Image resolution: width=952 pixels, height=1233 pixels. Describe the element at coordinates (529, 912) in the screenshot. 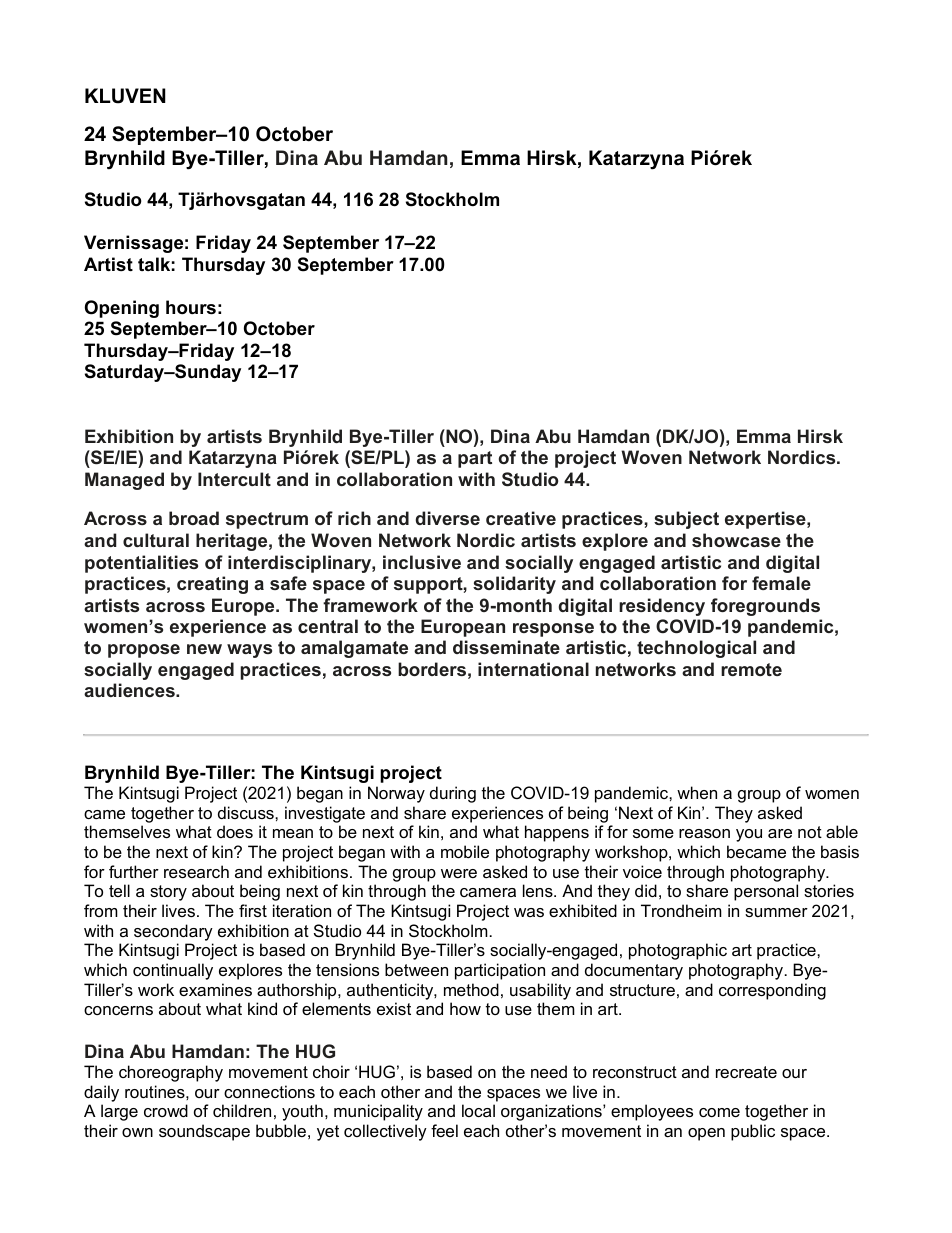

I see `was` at that location.
